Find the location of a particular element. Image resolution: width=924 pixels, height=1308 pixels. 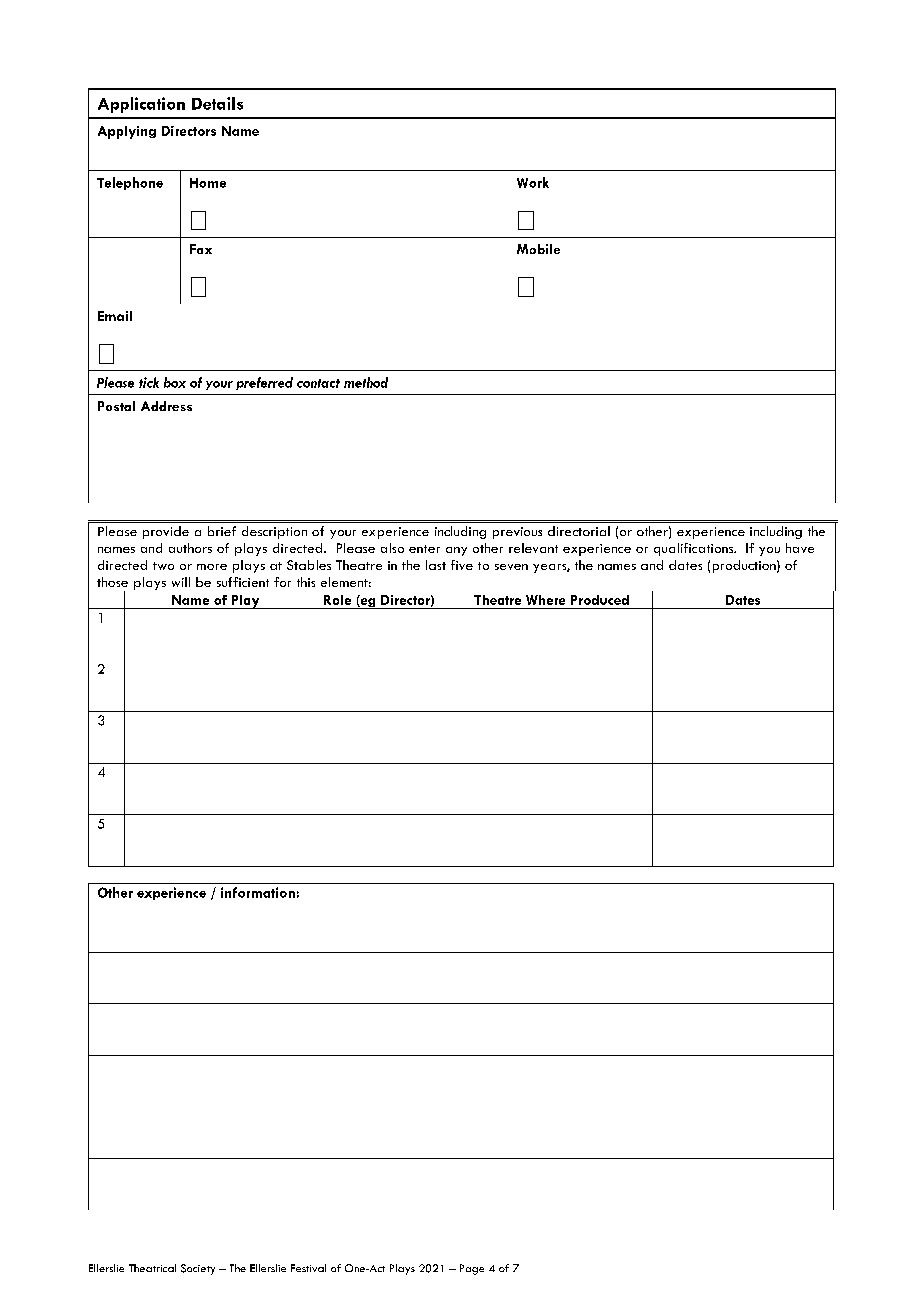

Produced is located at coordinates (600, 600).
